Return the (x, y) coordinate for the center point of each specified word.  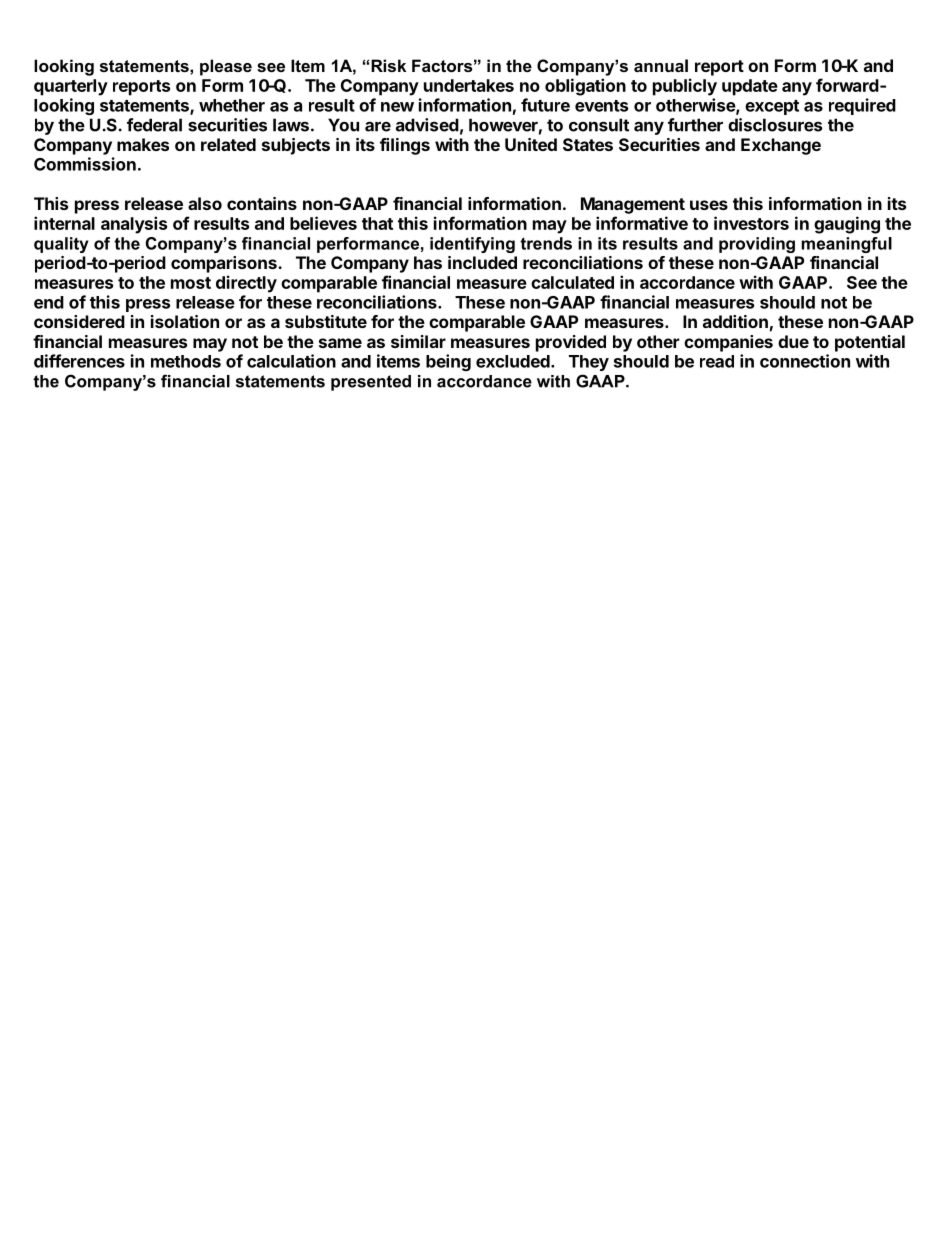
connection (805, 361)
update (750, 87)
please (226, 67)
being (448, 362)
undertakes (469, 85)
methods (186, 361)
